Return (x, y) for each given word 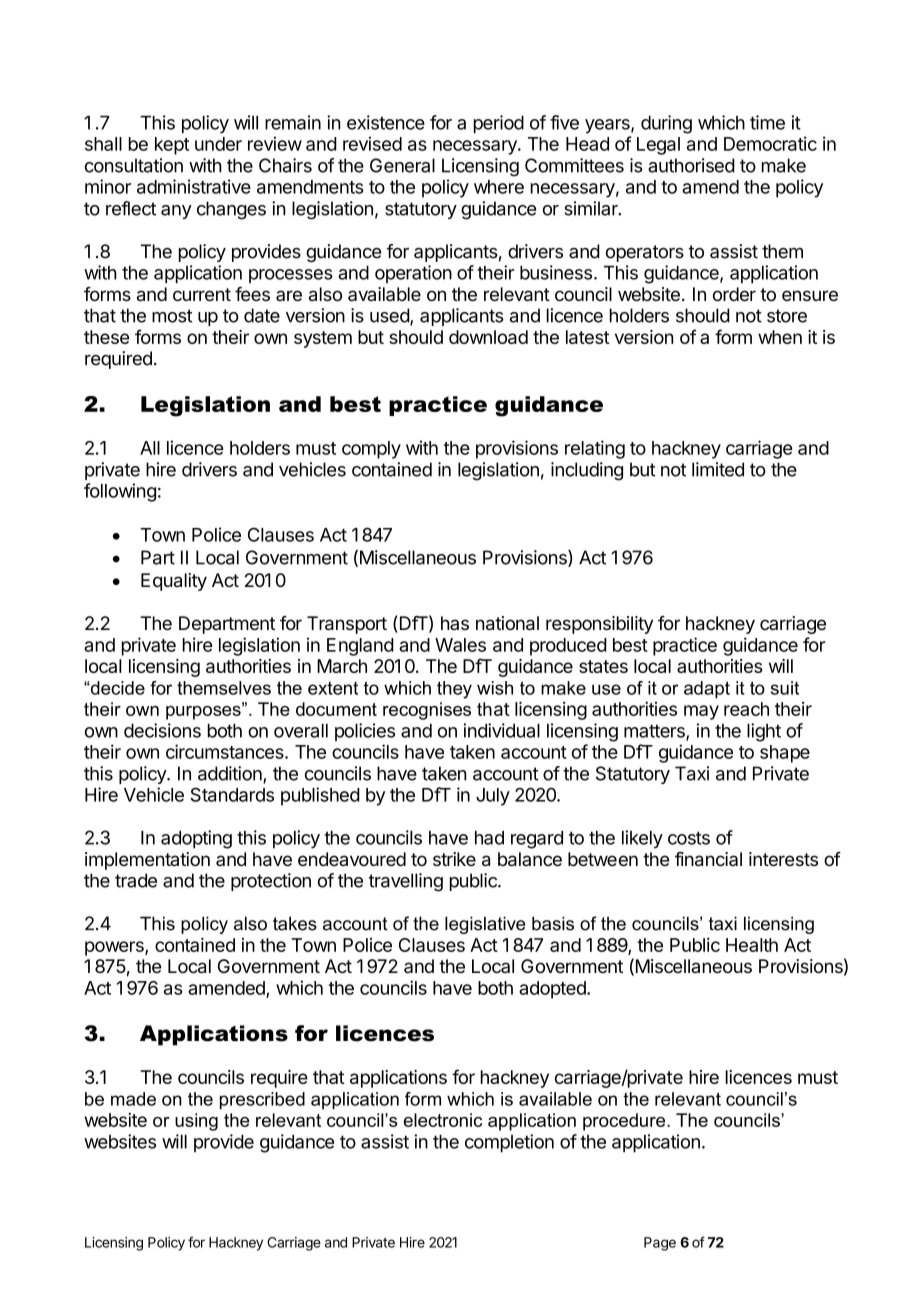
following (120, 492)
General (402, 165)
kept (172, 146)
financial (708, 859)
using (196, 1122)
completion (509, 1143)
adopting (196, 839)
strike (454, 859)
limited (718, 469)
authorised (691, 165)
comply (371, 450)
